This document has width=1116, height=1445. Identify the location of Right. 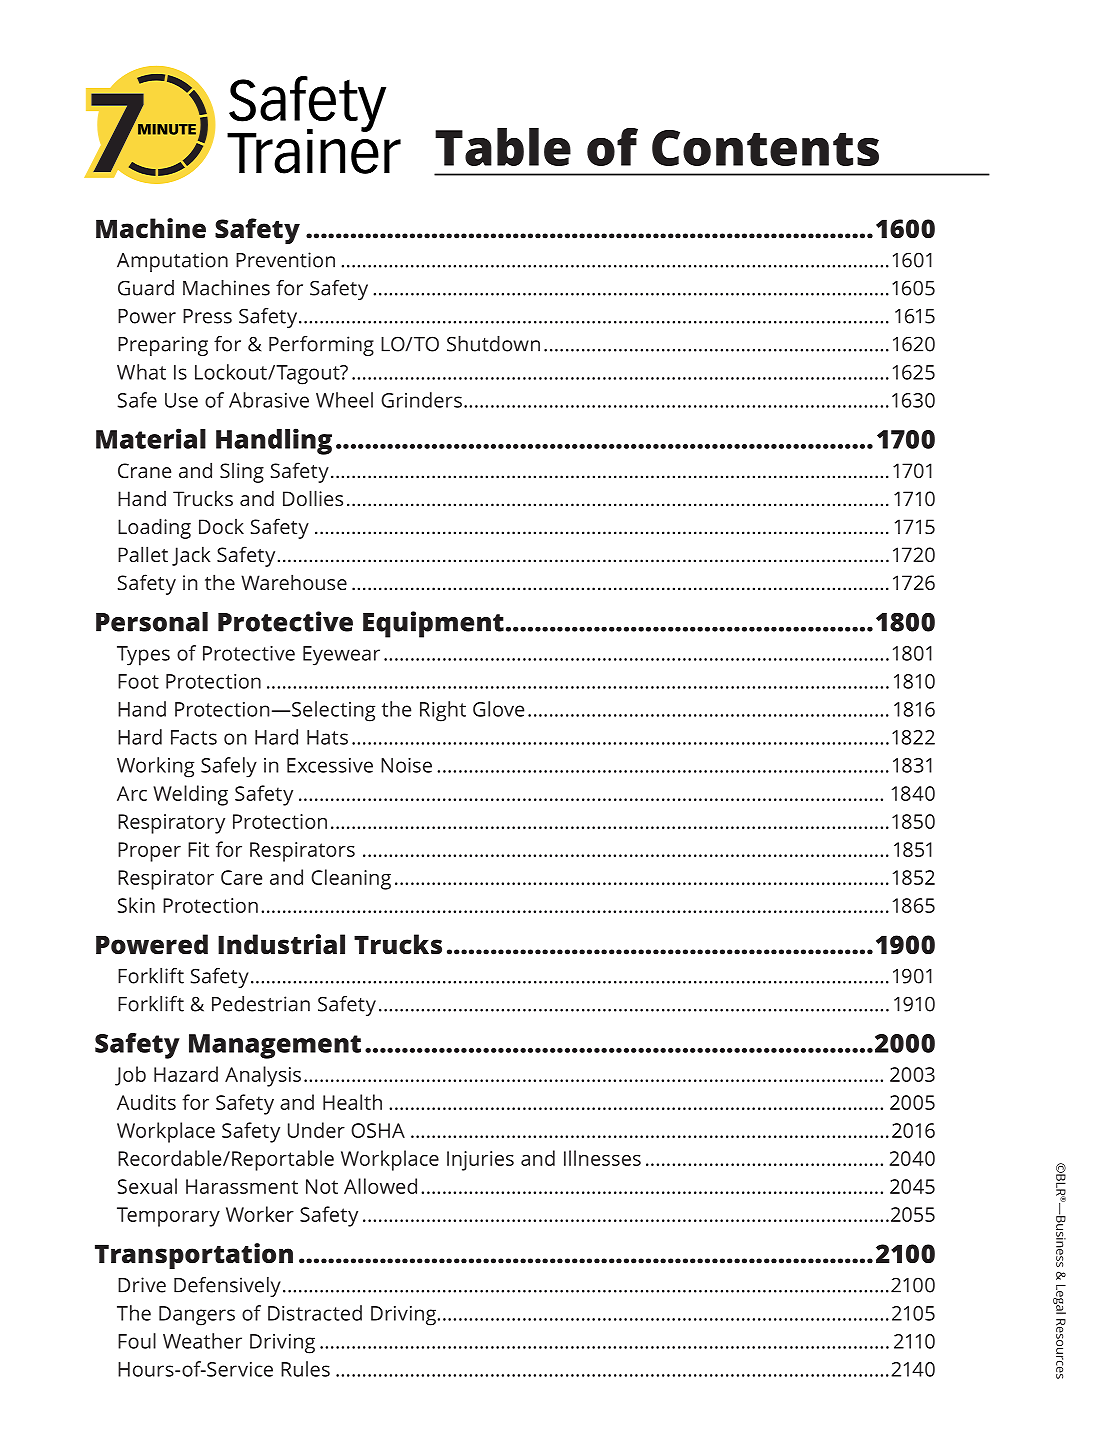
(443, 711).
